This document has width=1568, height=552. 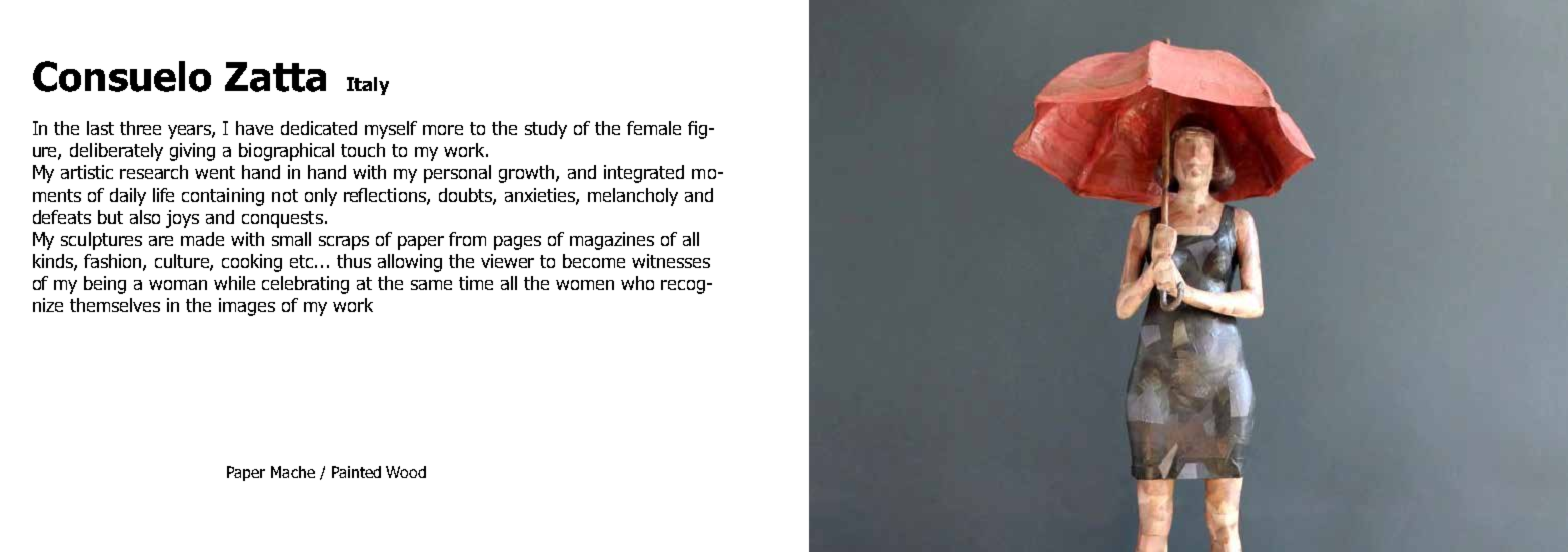 I want to click on female, so click(x=654, y=128).
